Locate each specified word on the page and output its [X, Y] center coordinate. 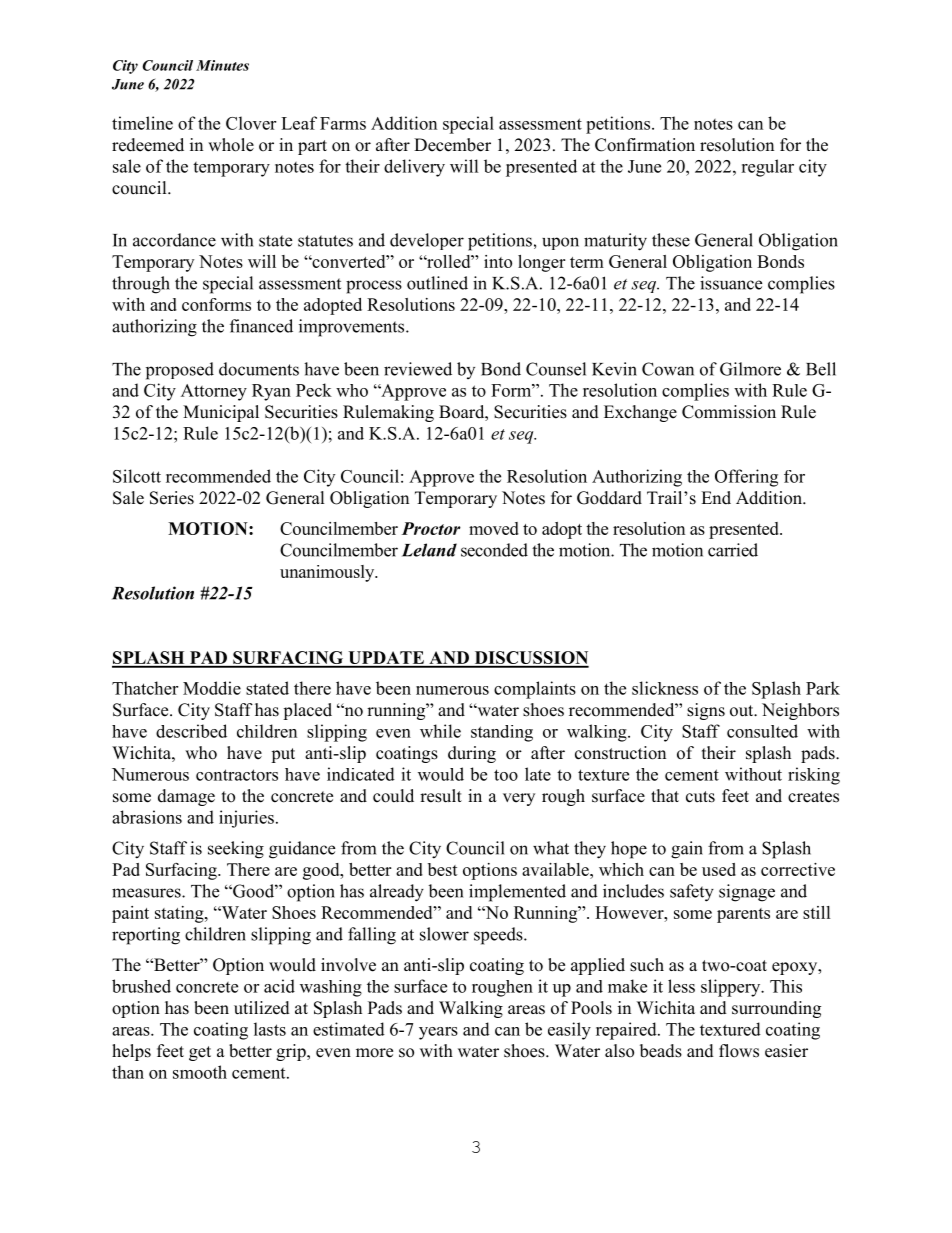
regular [767, 168]
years [438, 1033]
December [452, 145]
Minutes [222, 65]
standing [502, 733]
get [200, 1053]
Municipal [221, 413]
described [191, 731]
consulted [762, 731]
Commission [729, 412]
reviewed [418, 369]
